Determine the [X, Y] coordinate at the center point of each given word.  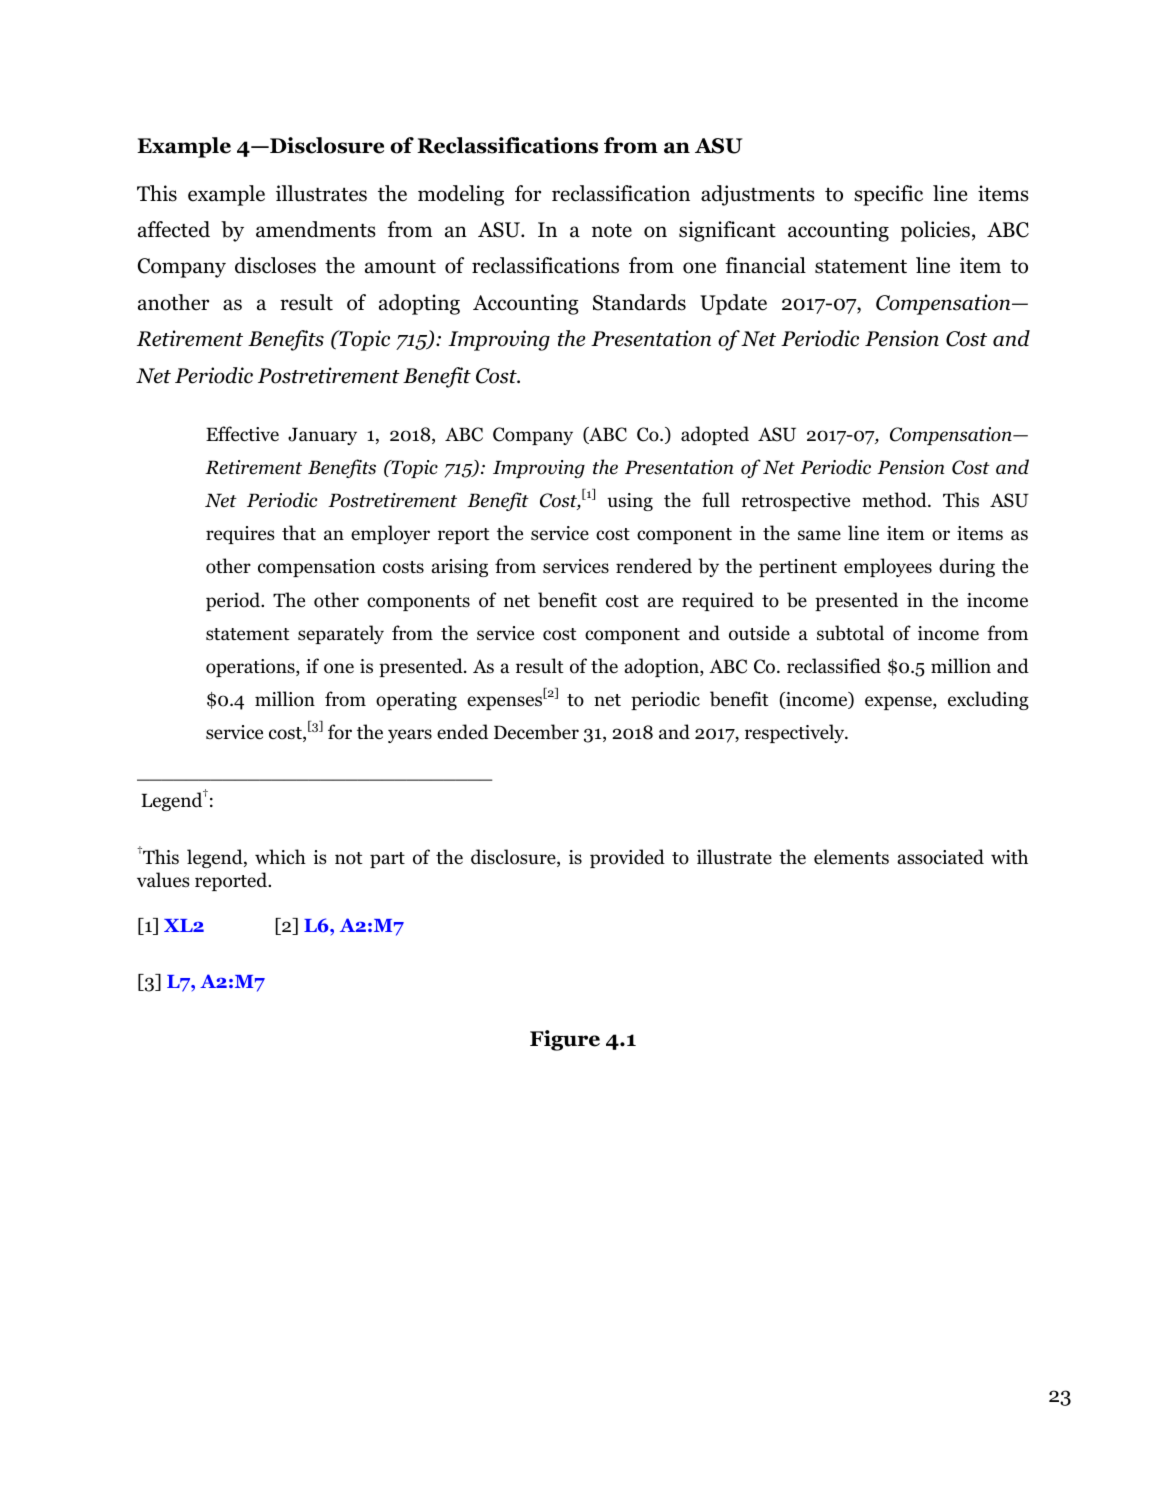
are [660, 602]
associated [941, 857]
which [280, 857]
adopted [715, 435]
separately [341, 634]
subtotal [850, 633]
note [612, 231]
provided [627, 858]
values [163, 880]
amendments [316, 229]
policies [935, 231]
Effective [242, 434]
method [895, 500]
